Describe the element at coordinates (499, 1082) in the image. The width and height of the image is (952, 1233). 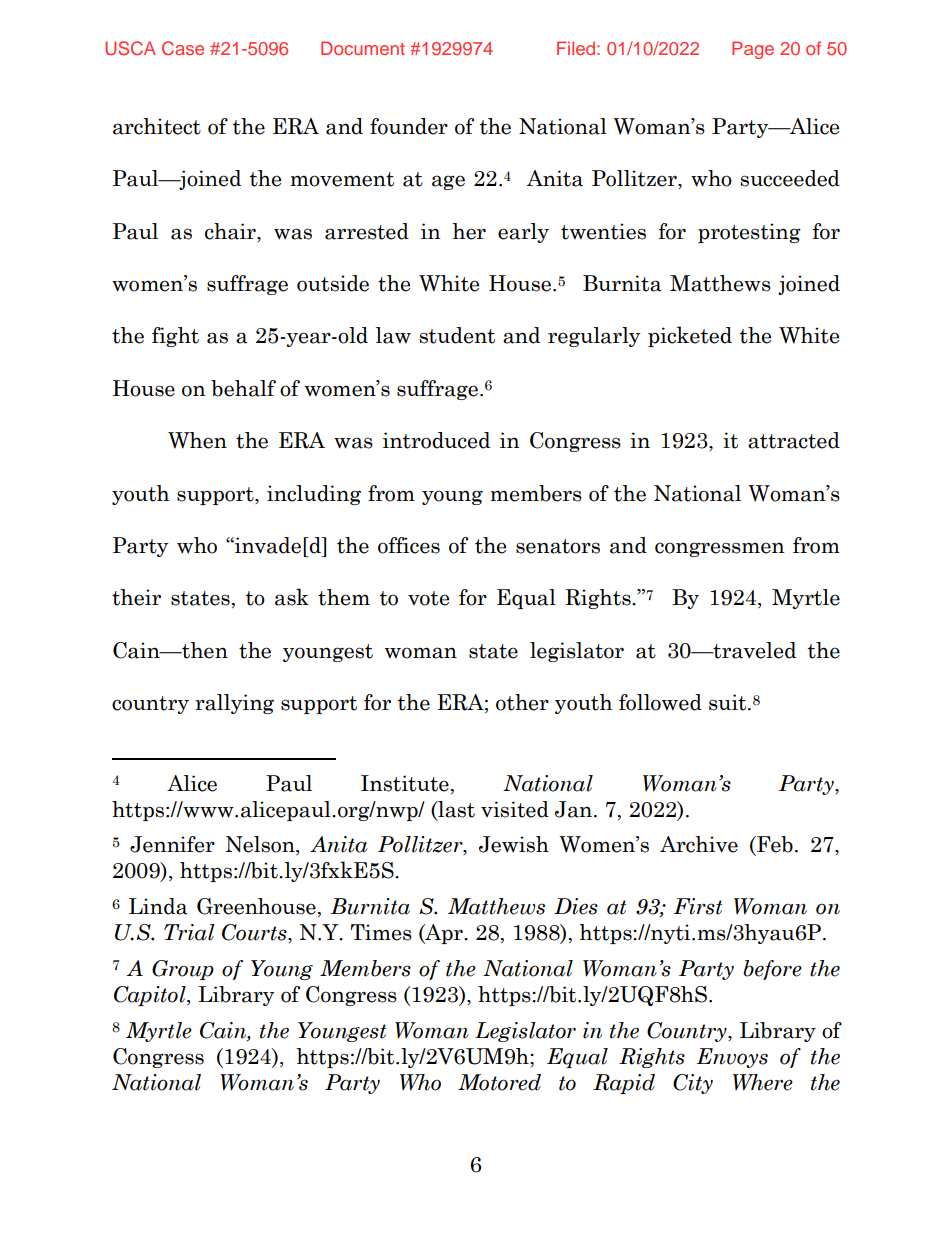
I see `Motored` at that location.
